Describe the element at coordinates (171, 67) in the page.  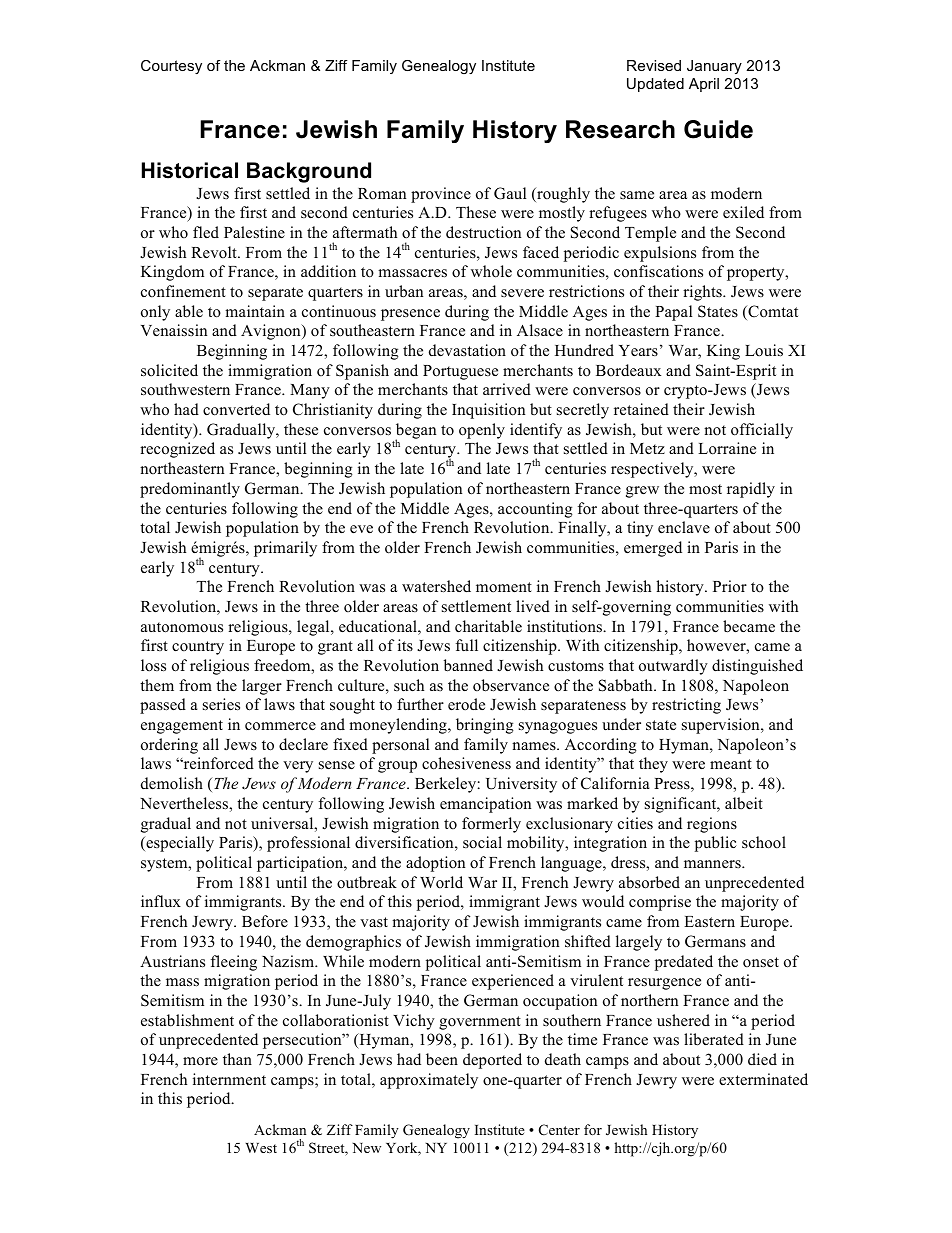
I see `Courtesy` at that location.
